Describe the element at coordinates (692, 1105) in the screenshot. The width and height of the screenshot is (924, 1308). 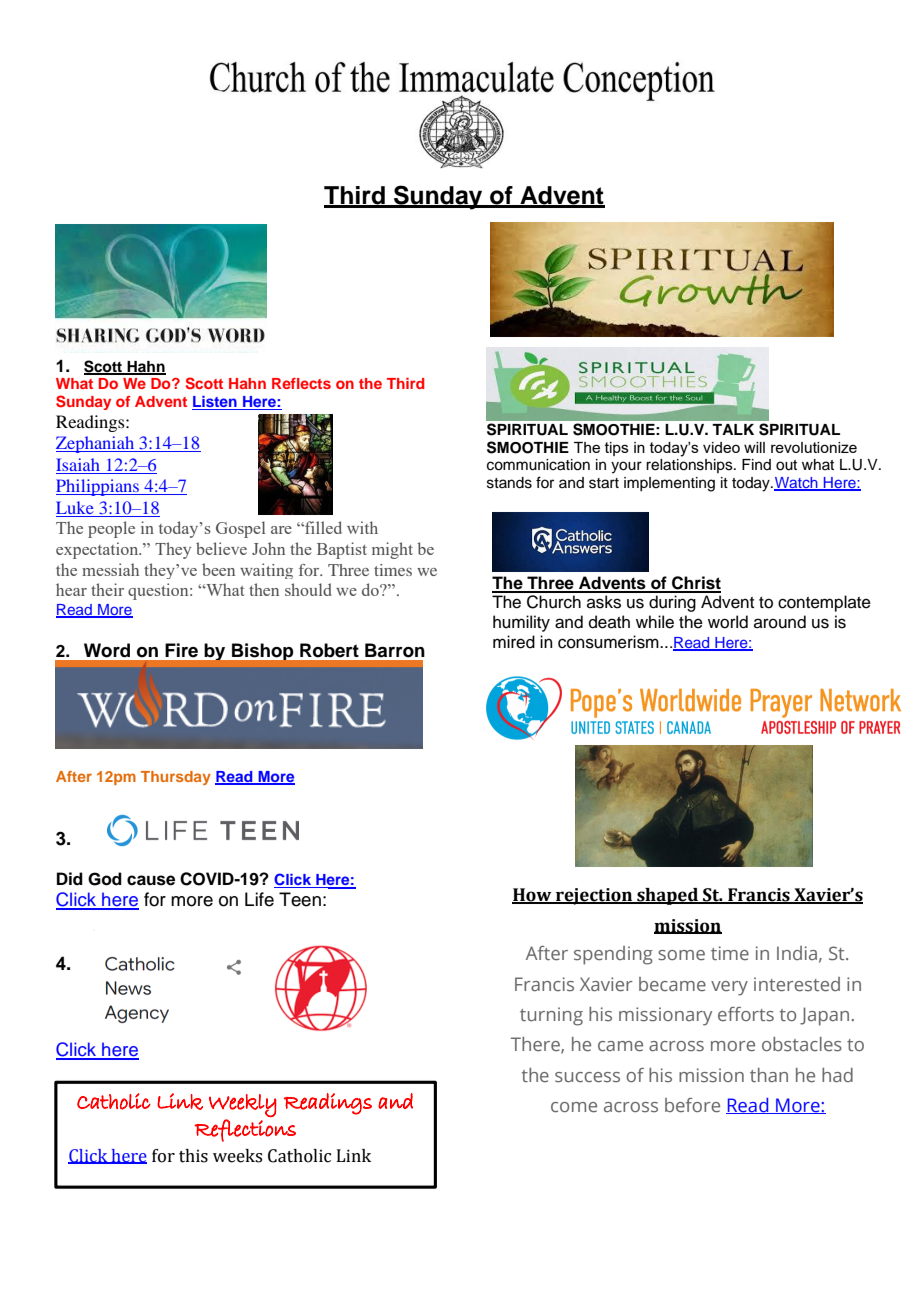
I see `before` at that location.
